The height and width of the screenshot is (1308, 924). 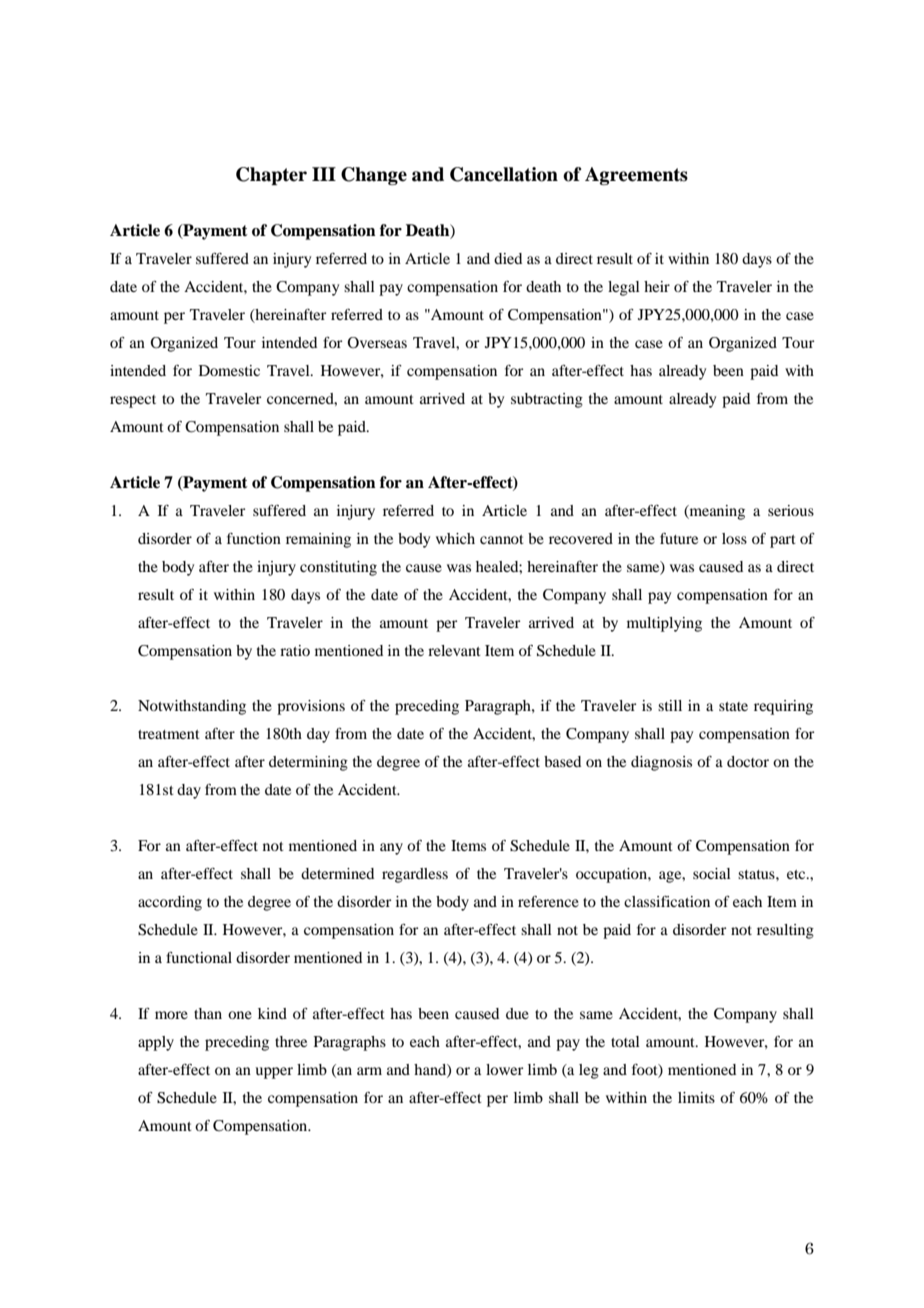 What do you see at coordinates (504, 1069) in the screenshot?
I see `lower` at bounding box center [504, 1069].
